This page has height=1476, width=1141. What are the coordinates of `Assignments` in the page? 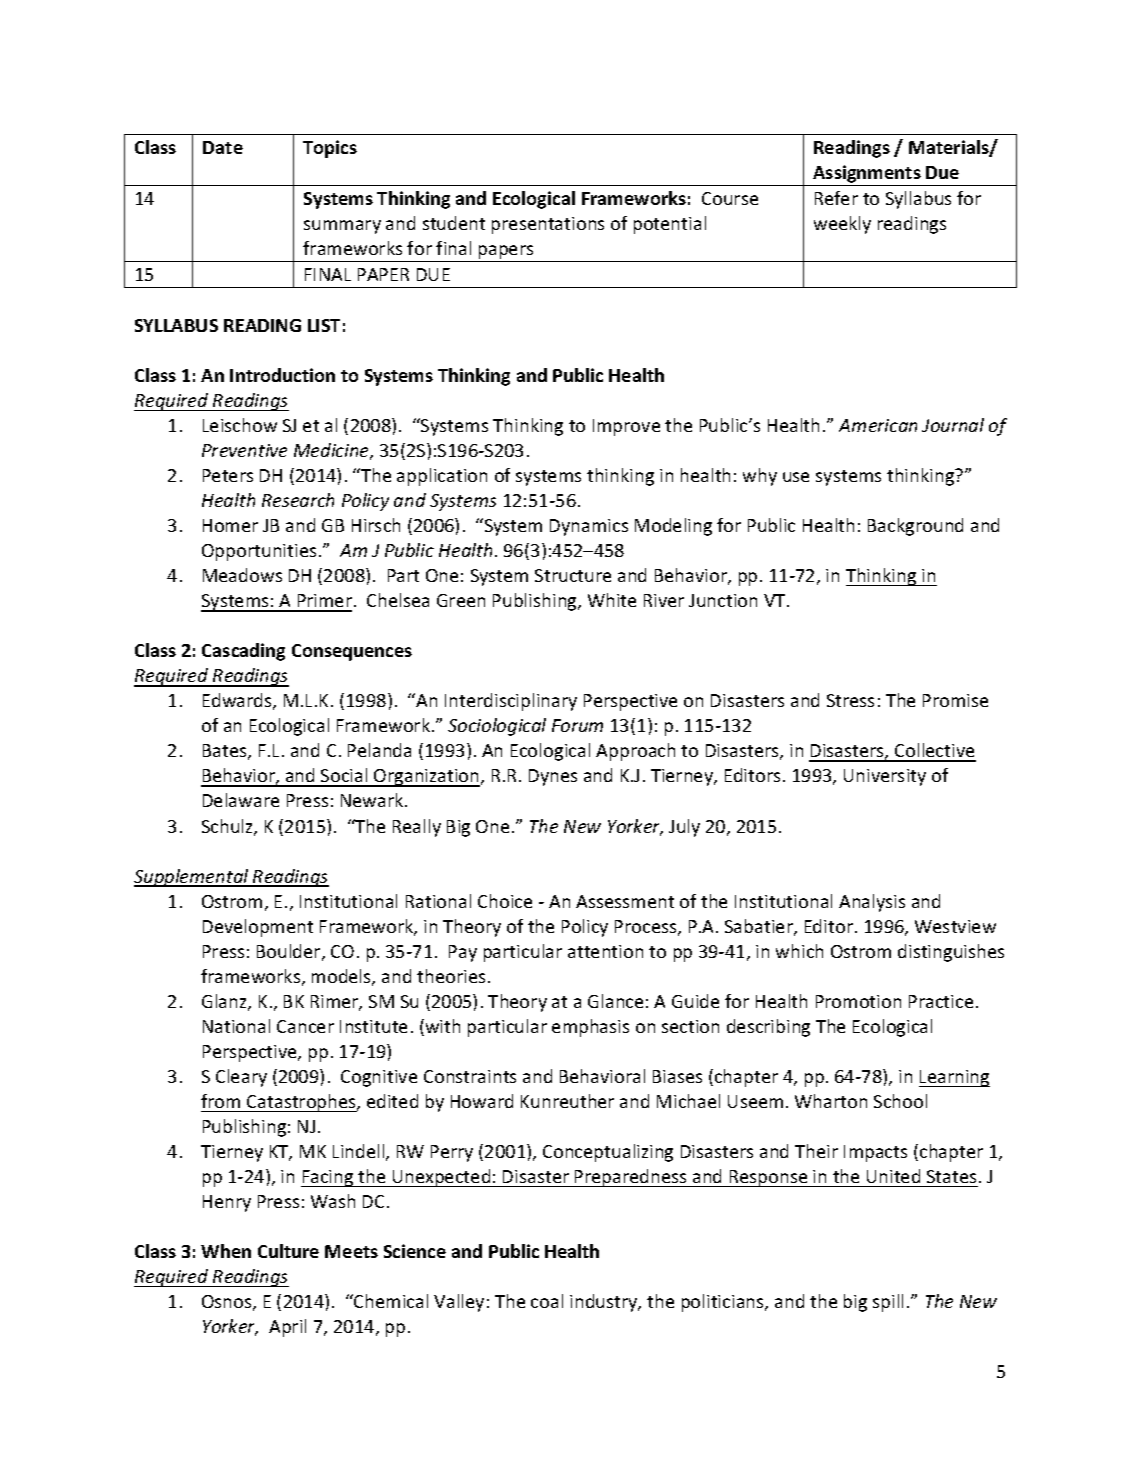 It's located at (867, 175).
